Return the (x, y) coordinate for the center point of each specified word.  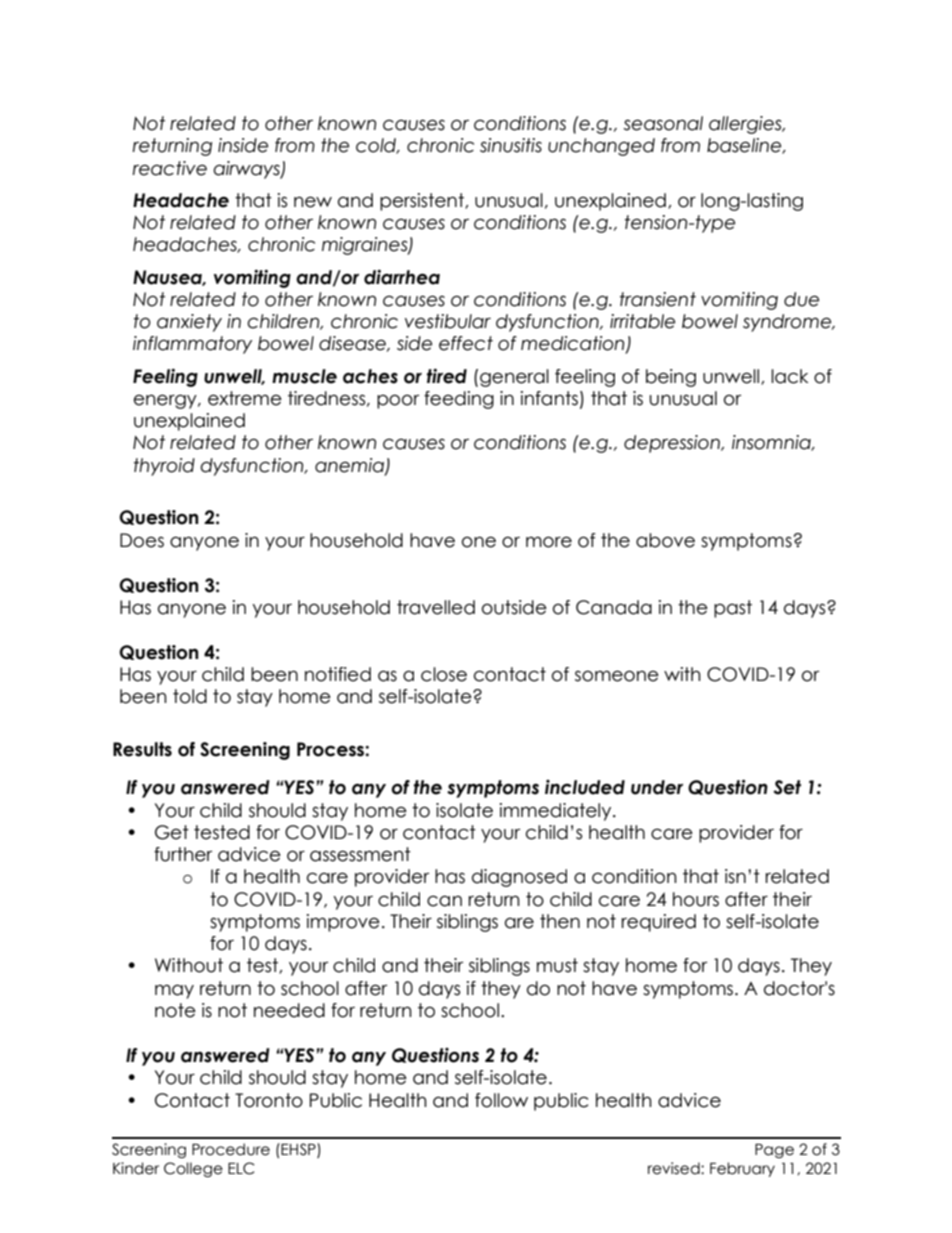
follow (501, 1100)
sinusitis (511, 145)
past (733, 609)
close (444, 674)
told (190, 696)
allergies (746, 125)
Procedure (231, 1149)
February (742, 1169)
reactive (169, 168)
